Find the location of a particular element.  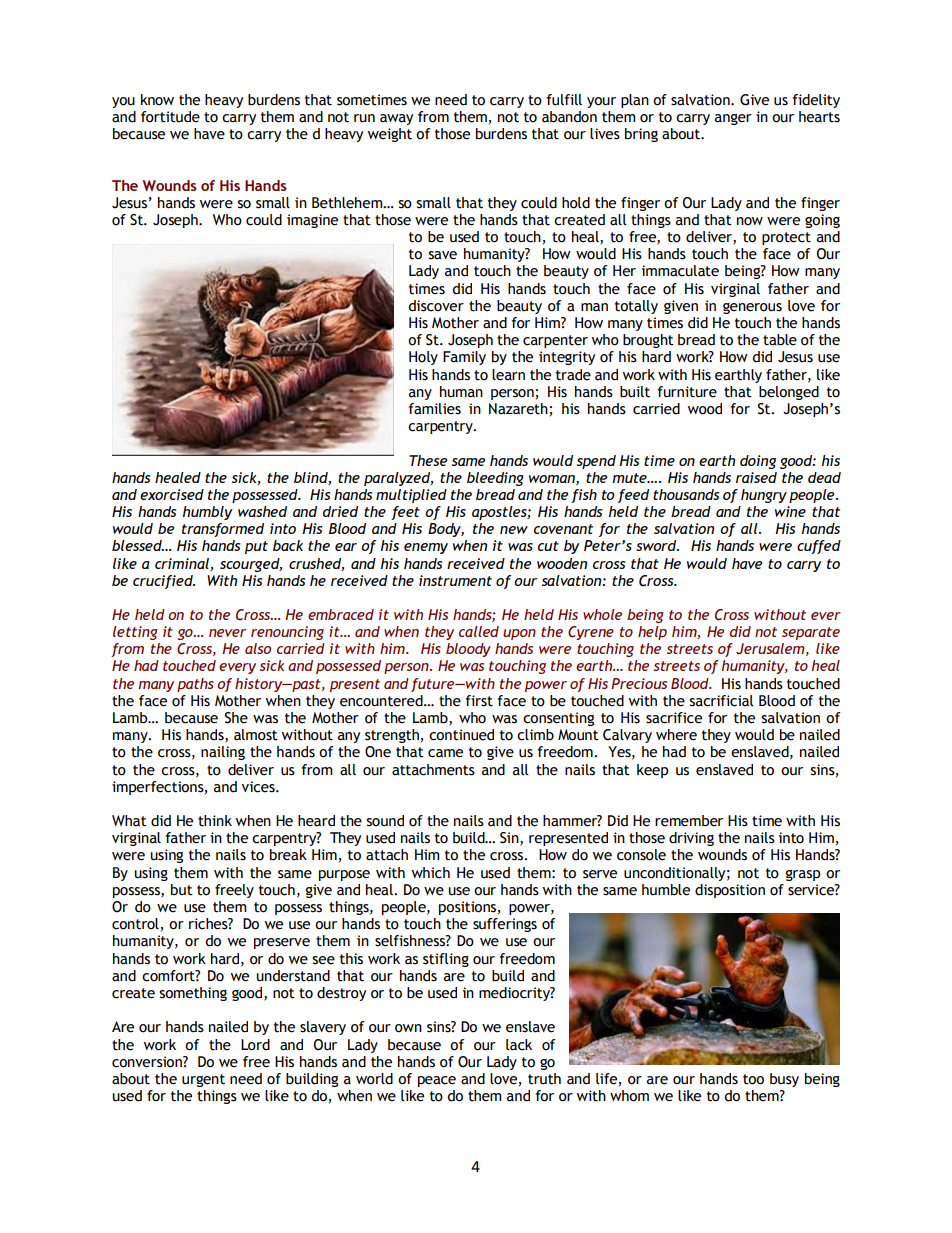

exorcised is located at coordinates (172, 494).
